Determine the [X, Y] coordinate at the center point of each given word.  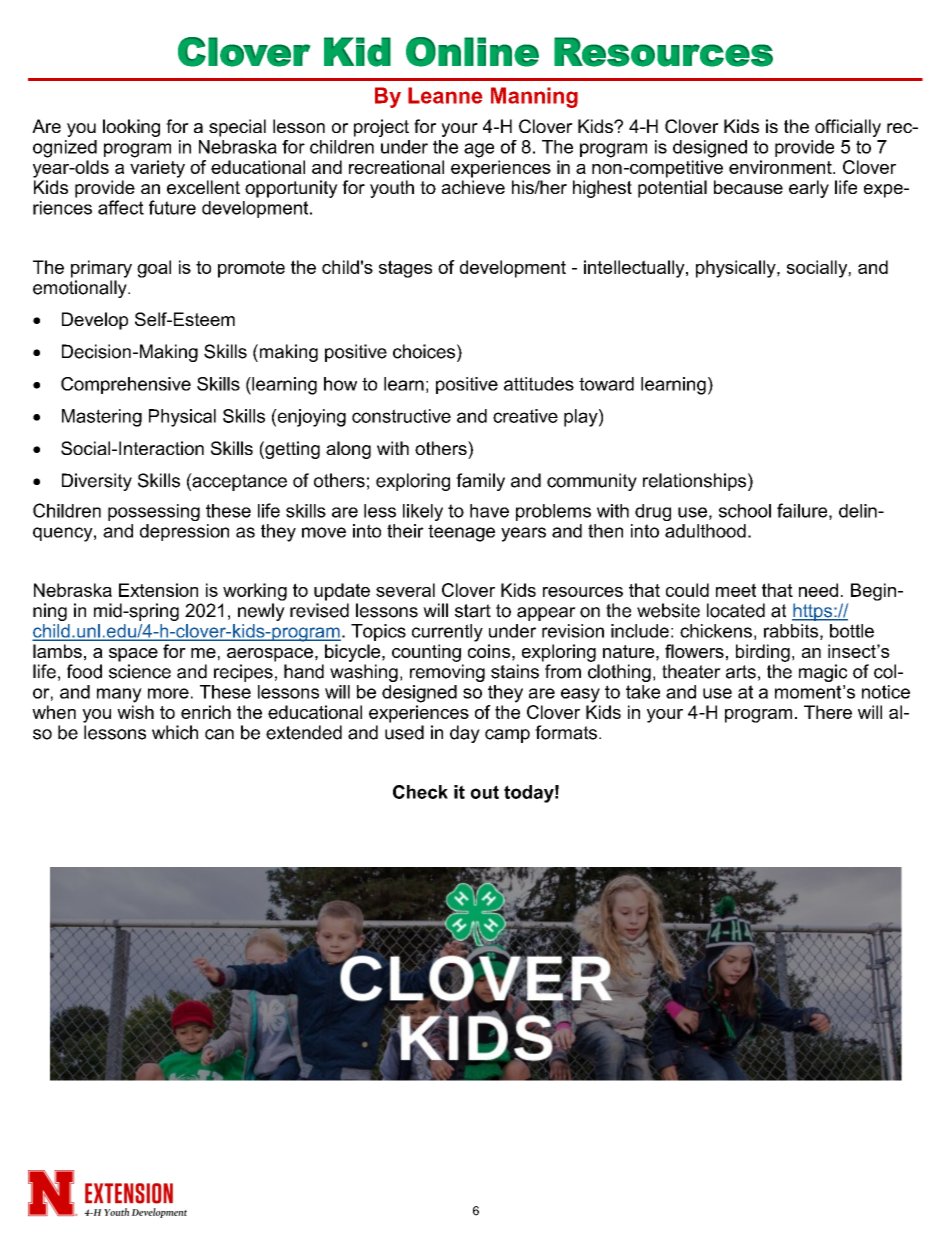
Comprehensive [126, 385]
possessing [154, 512]
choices [424, 351]
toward [606, 384]
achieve [473, 187]
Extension [158, 590]
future [172, 207]
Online [472, 52]
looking [131, 128]
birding [763, 653]
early [809, 189]
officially [848, 128]
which [175, 732]
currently [447, 633]
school [745, 511]
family [480, 482]
